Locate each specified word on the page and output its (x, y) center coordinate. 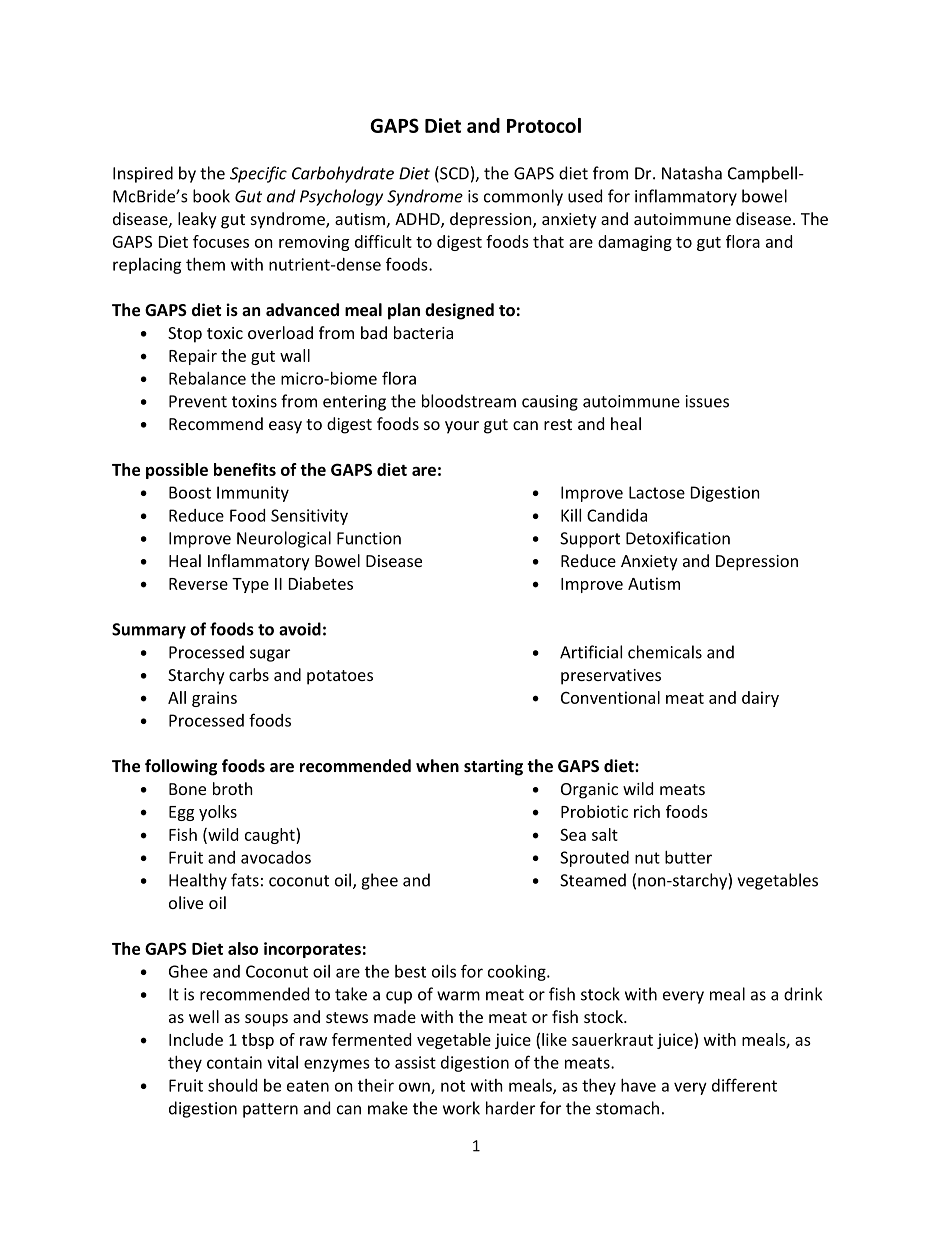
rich (647, 811)
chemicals (665, 652)
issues (707, 401)
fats (245, 880)
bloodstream (469, 401)
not (453, 1086)
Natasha (692, 173)
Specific (258, 174)
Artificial (591, 652)
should (232, 1085)
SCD (453, 174)
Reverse (198, 584)
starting (493, 767)
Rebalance (207, 378)
